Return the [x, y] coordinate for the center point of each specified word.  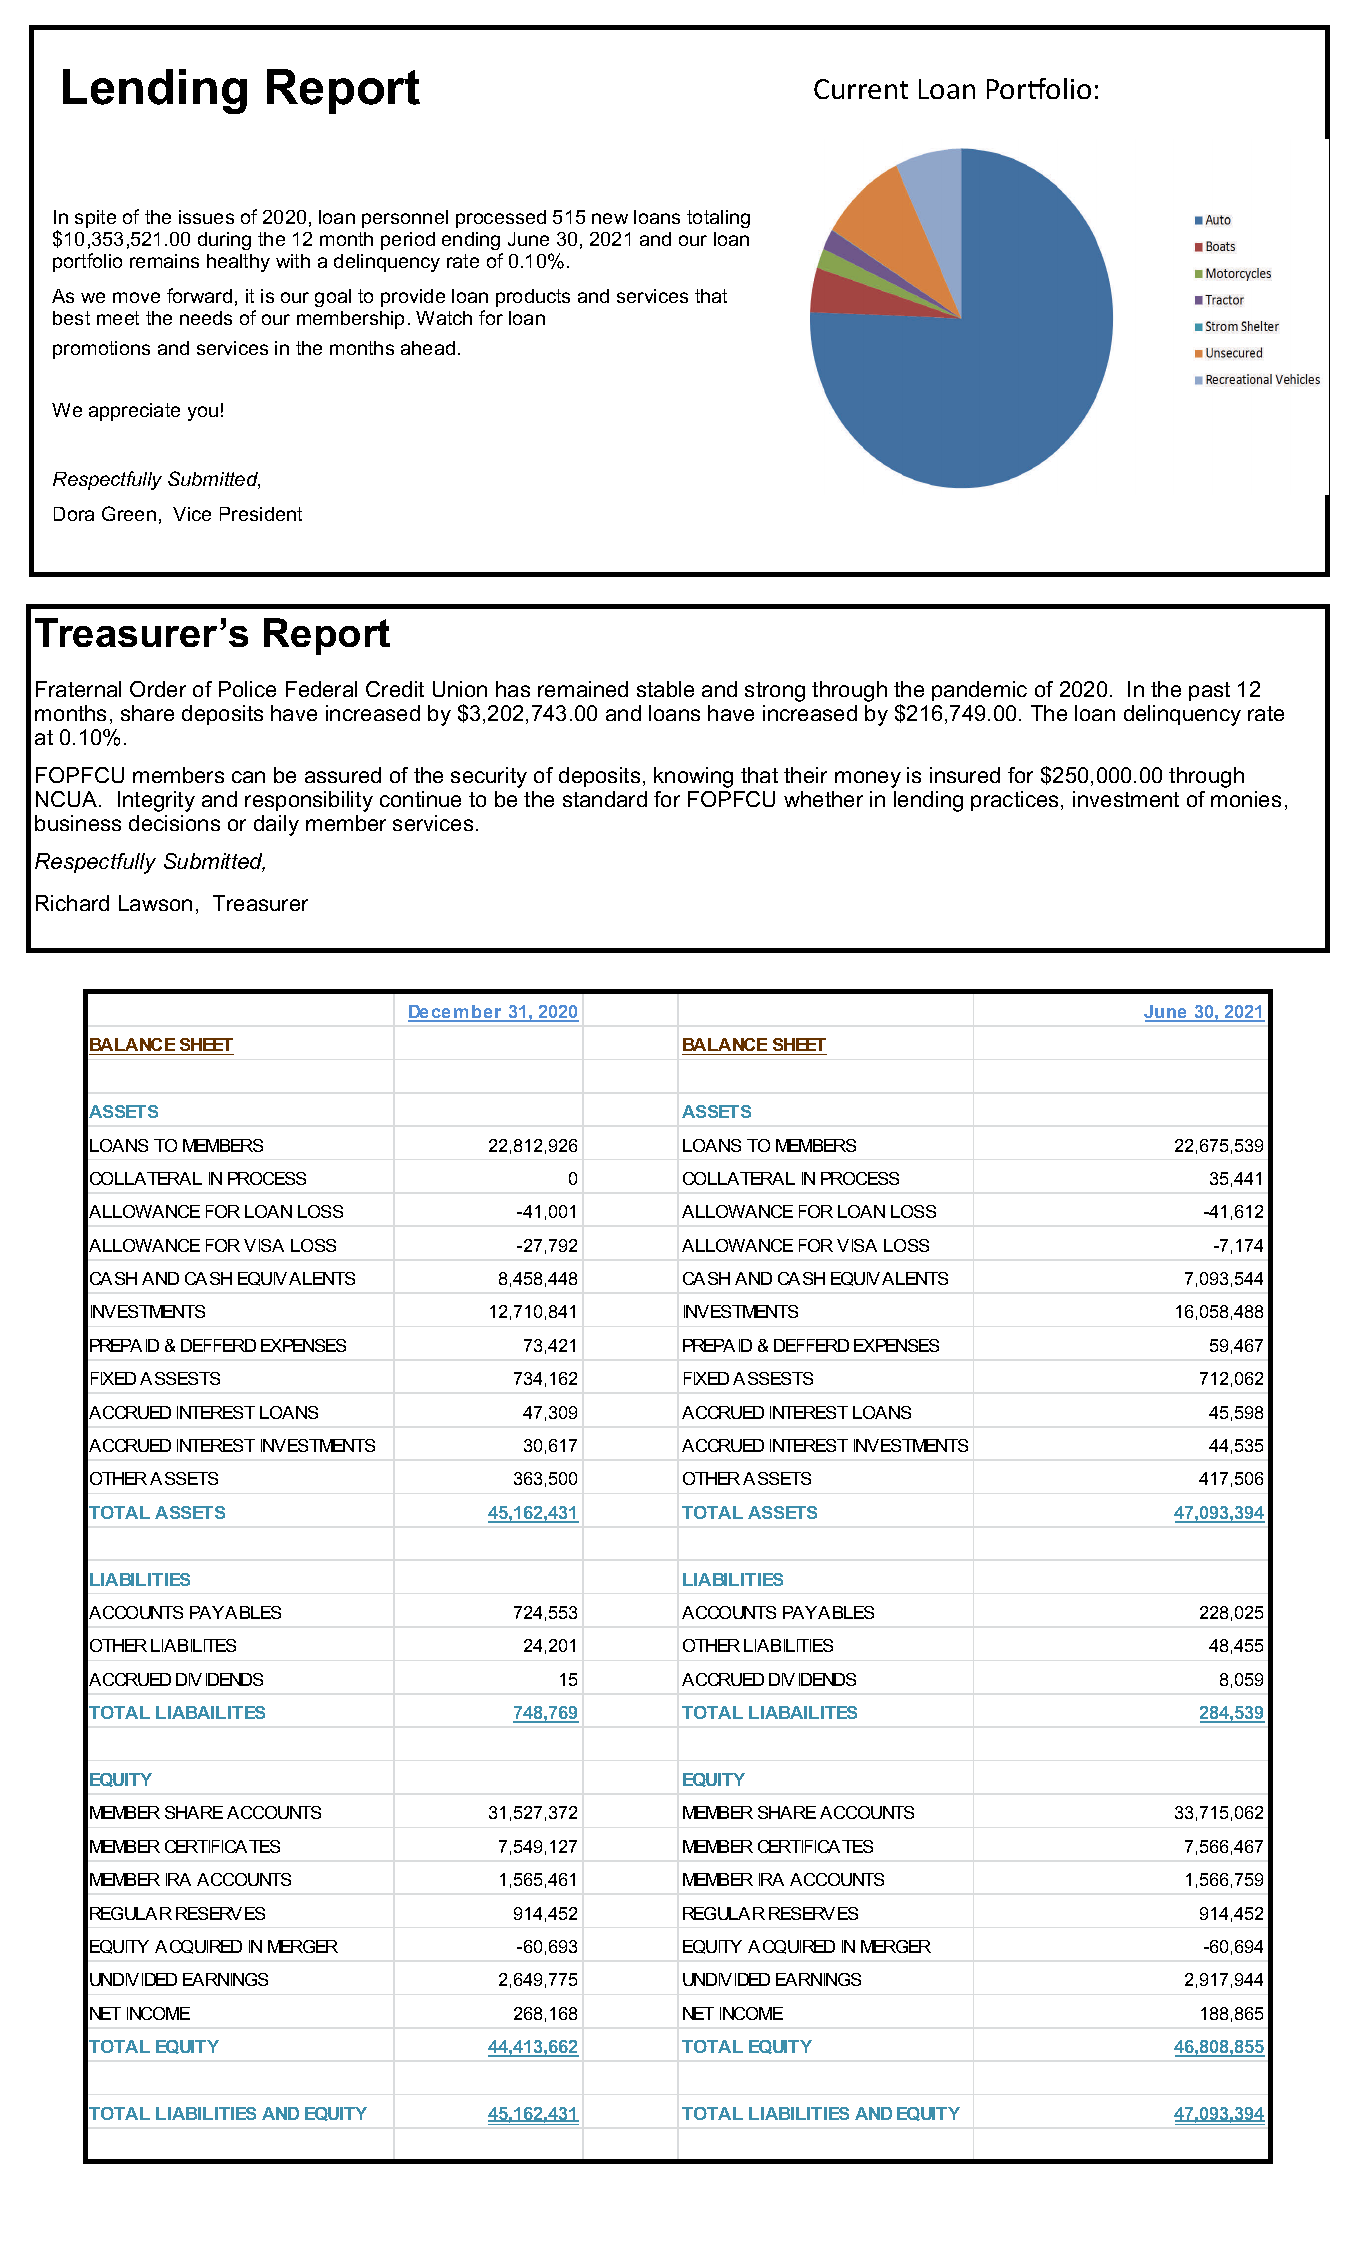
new [610, 218]
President [261, 514]
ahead [428, 348]
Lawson [155, 903]
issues [206, 217]
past [1209, 691]
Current [861, 89]
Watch [444, 318]
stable [665, 689]
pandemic [979, 691]
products [533, 298]
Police [247, 689]
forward [199, 295]
